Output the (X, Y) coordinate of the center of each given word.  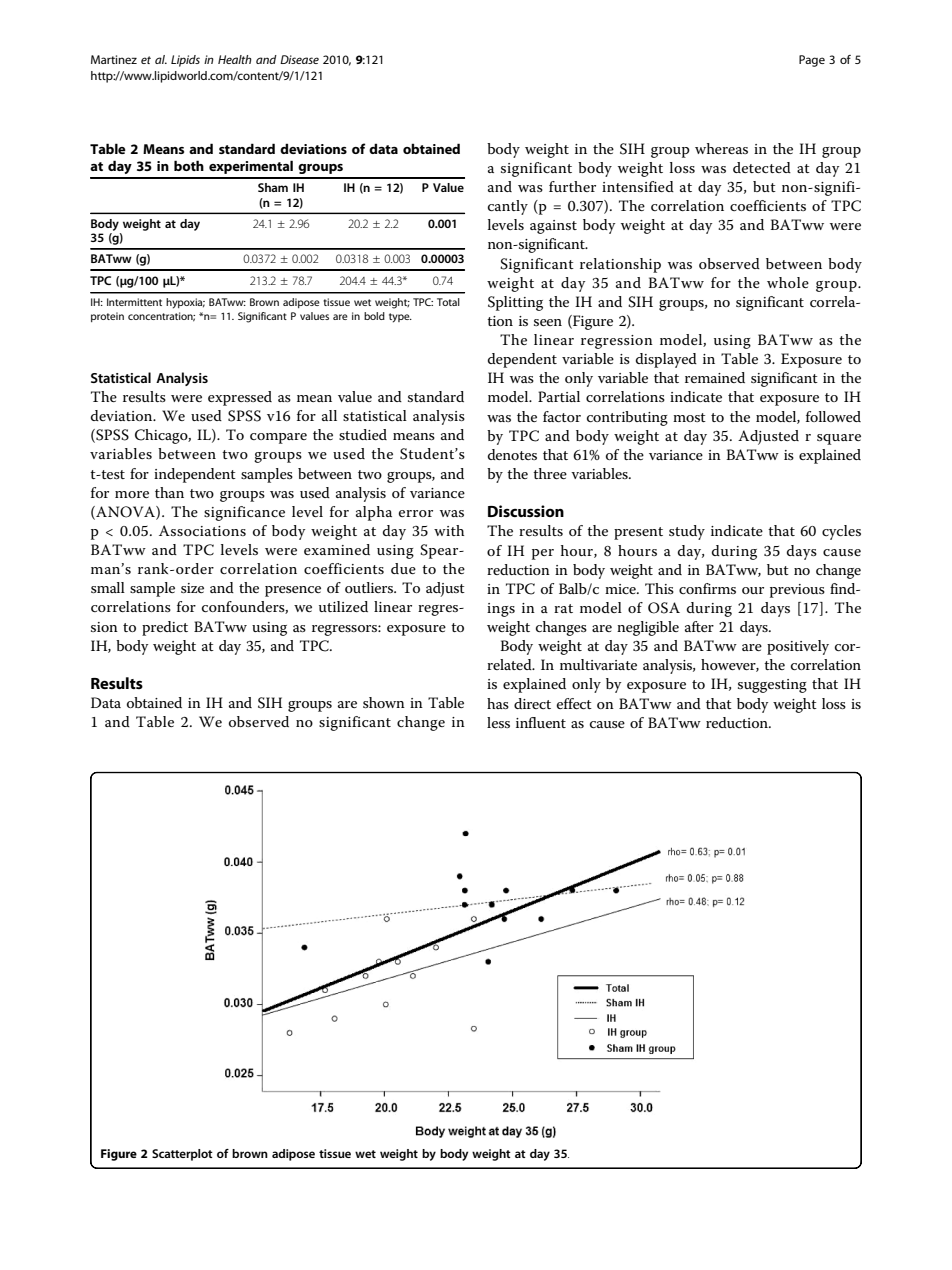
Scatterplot (182, 1155)
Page (812, 61)
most (689, 417)
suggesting (772, 686)
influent (541, 722)
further (572, 186)
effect (574, 703)
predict (165, 628)
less (498, 722)
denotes (512, 454)
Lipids (185, 61)
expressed (240, 398)
